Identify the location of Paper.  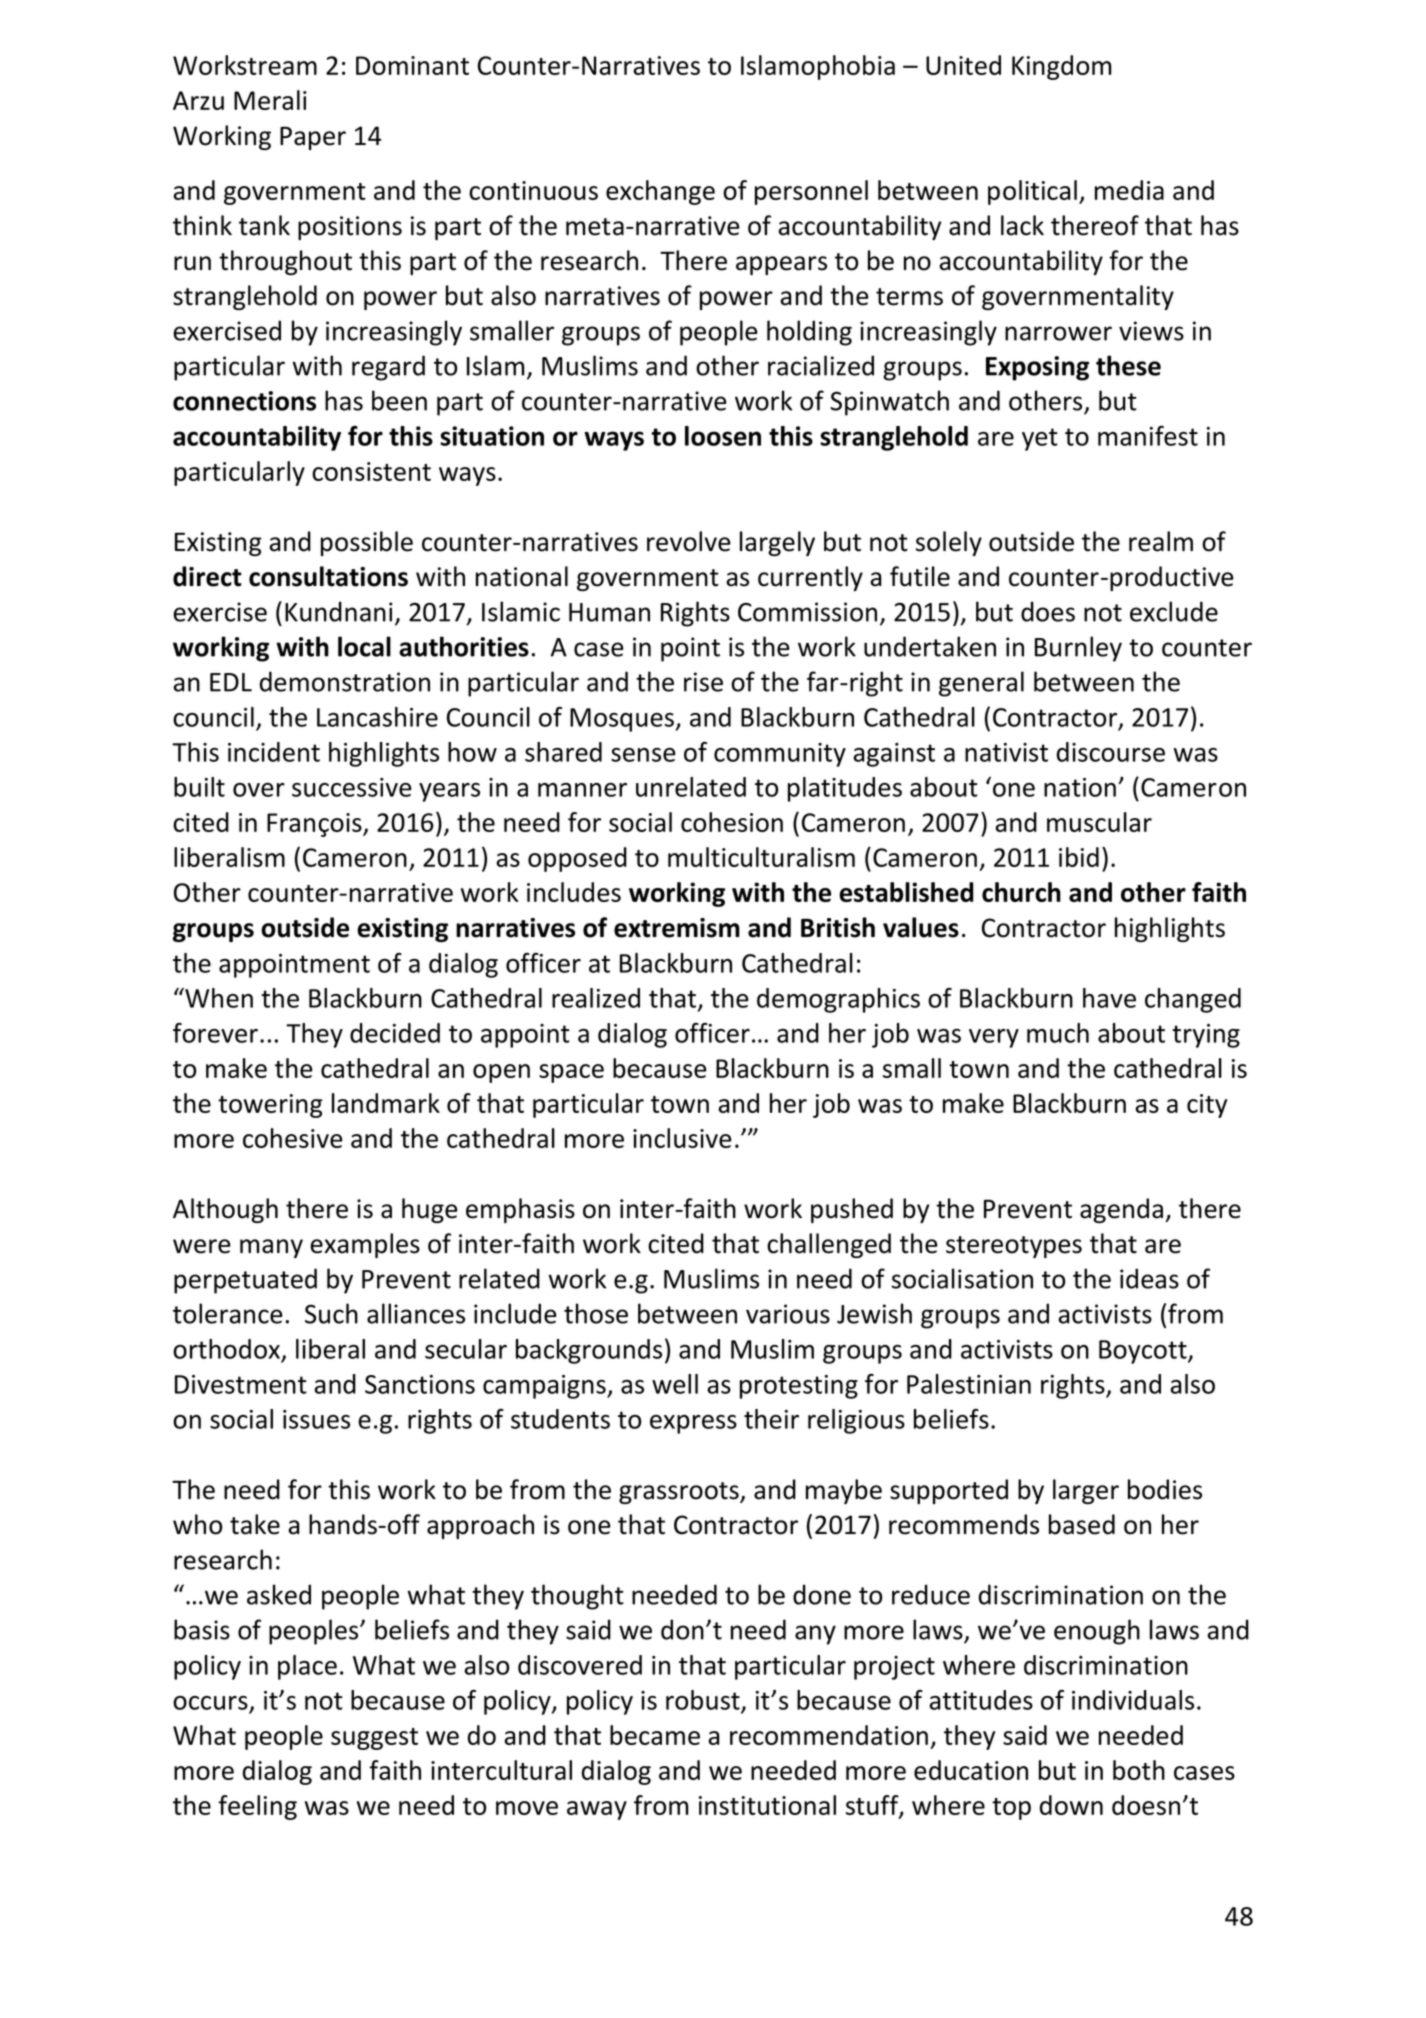
(313, 138).
